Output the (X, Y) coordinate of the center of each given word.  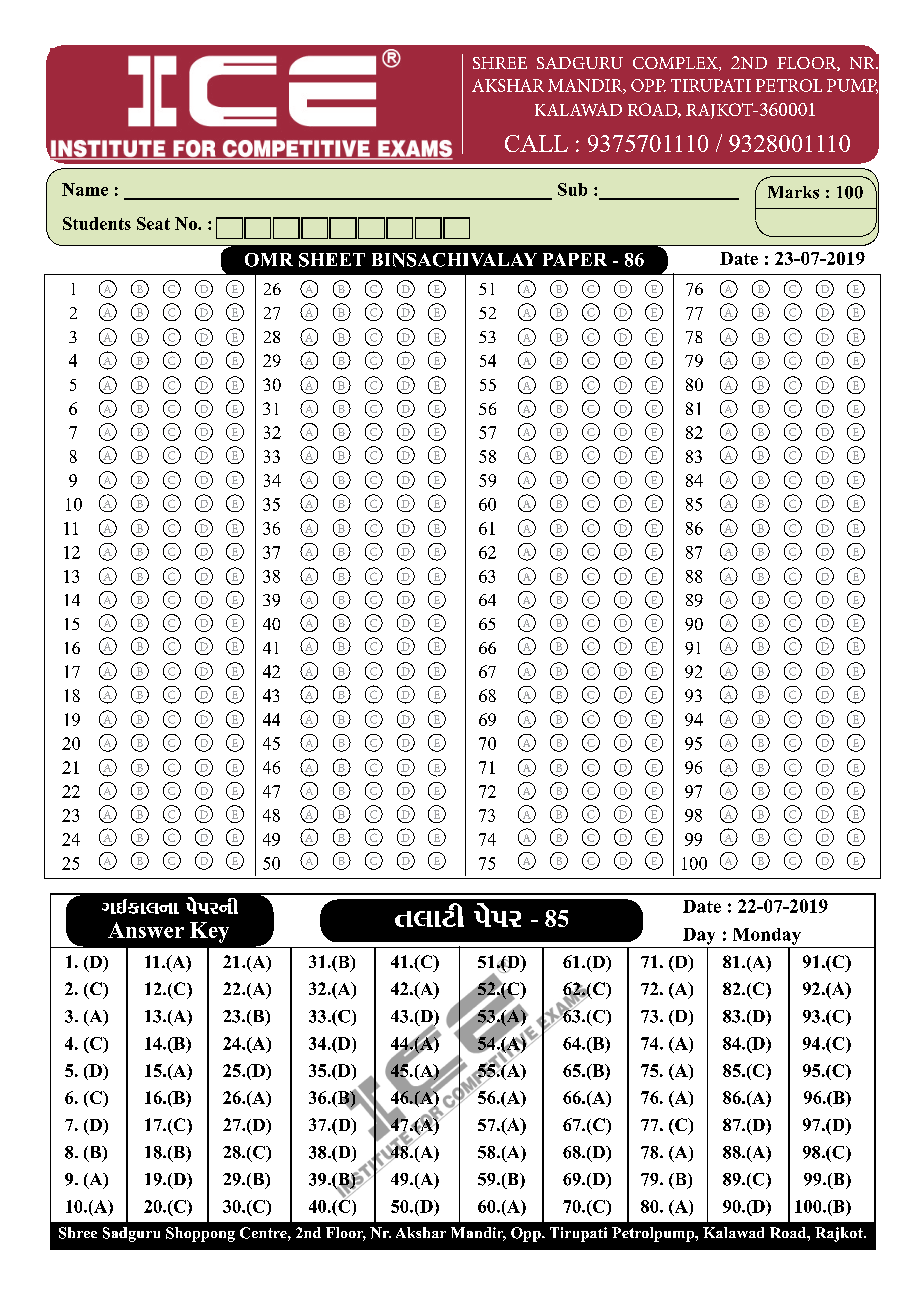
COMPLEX (676, 64)
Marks (793, 192)
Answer (146, 930)
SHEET (332, 260)
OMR (269, 260)
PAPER (575, 259)
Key (209, 932)
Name (85, 189)
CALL (536, 143)
